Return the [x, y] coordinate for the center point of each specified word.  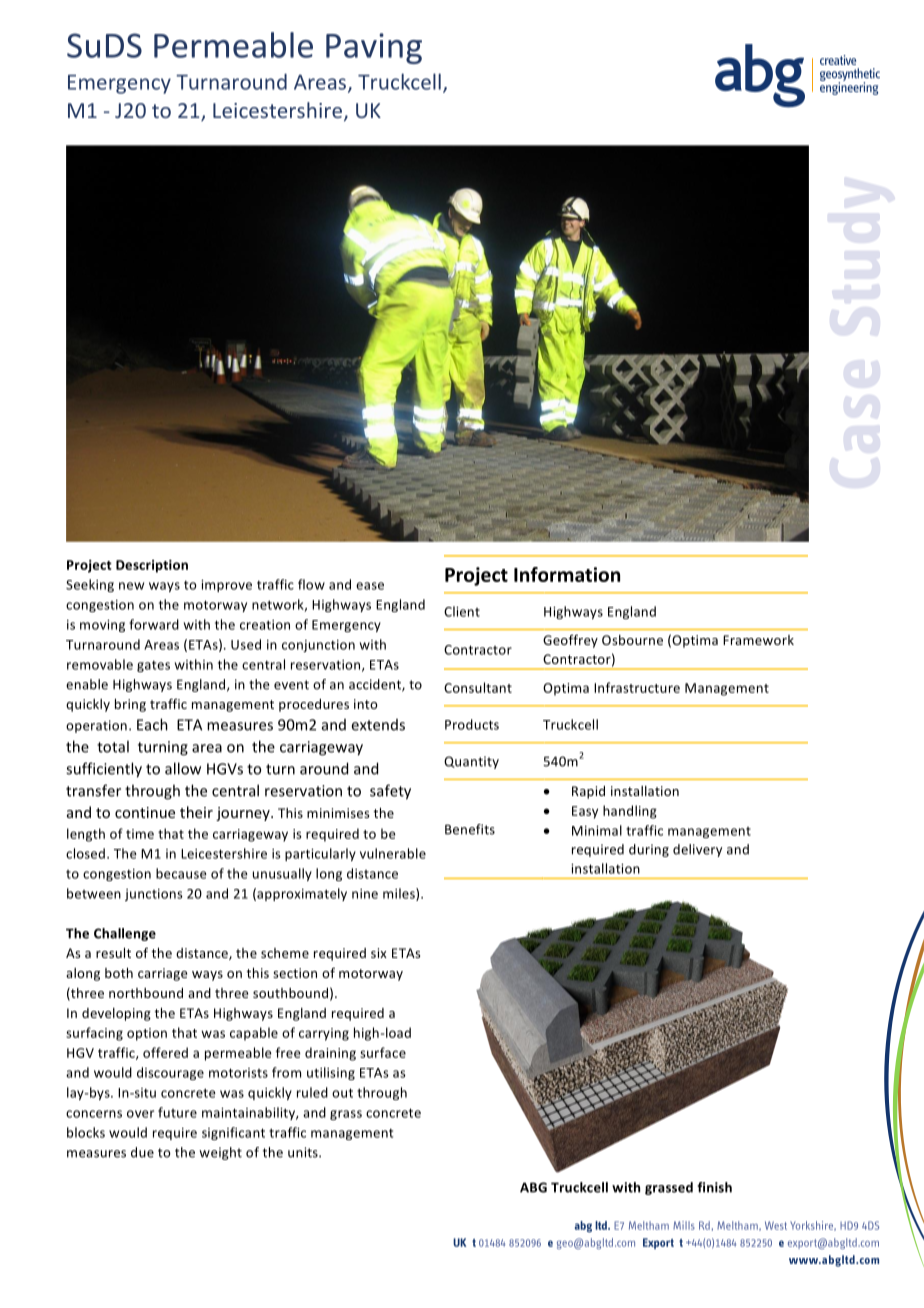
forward [154, 624]
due [142, 1152]
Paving [374, 48]
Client [462, 611]
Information [567, 574]
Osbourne [632, 640]
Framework [758, 640]
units [304, 1152]
